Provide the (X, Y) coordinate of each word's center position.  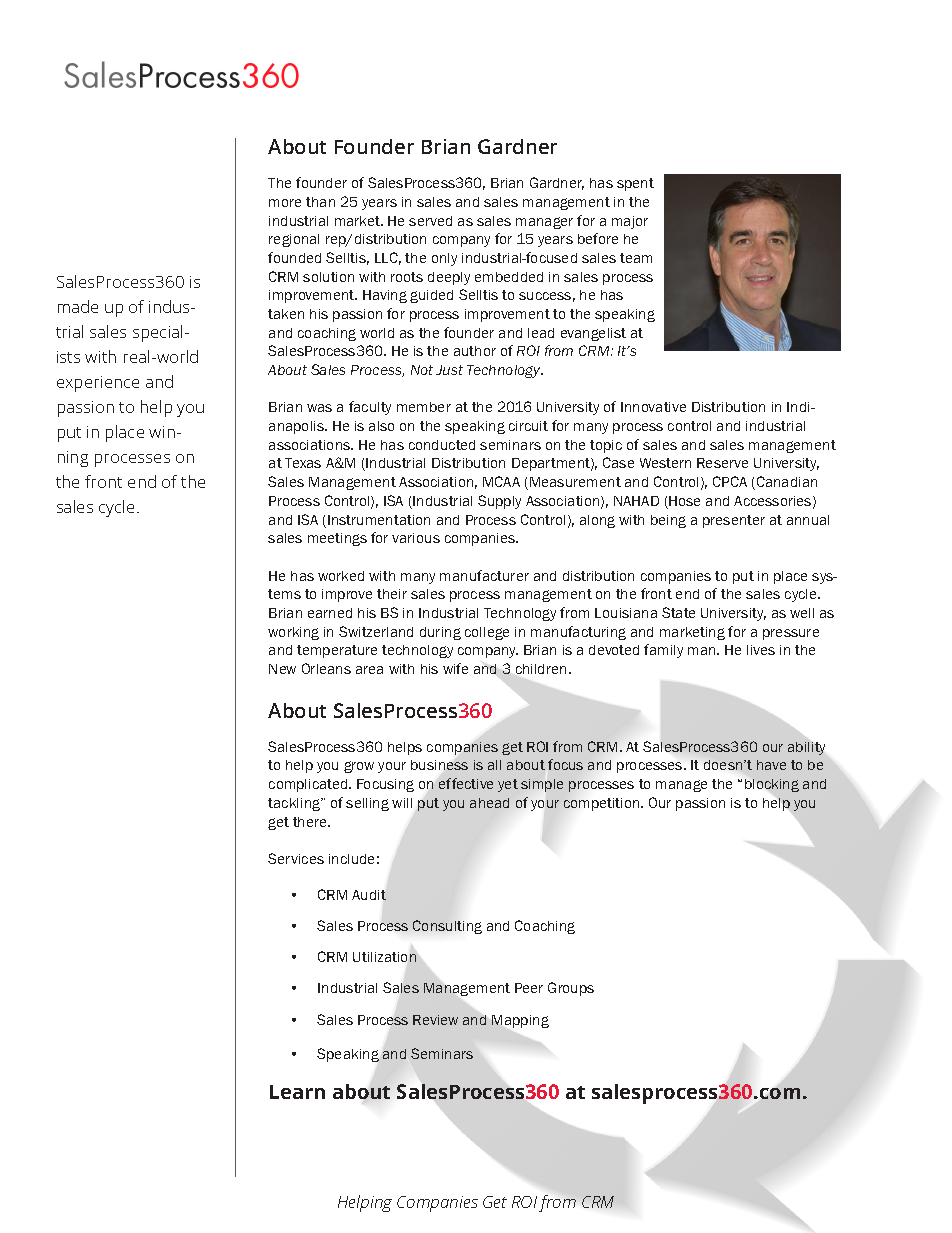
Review (435, 1020)
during (440, 633)
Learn (297, 1092)
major (630, 222)
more (285, 203)
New (282, 669)
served (430, 221)
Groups (571, 989)
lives (761, 650)
